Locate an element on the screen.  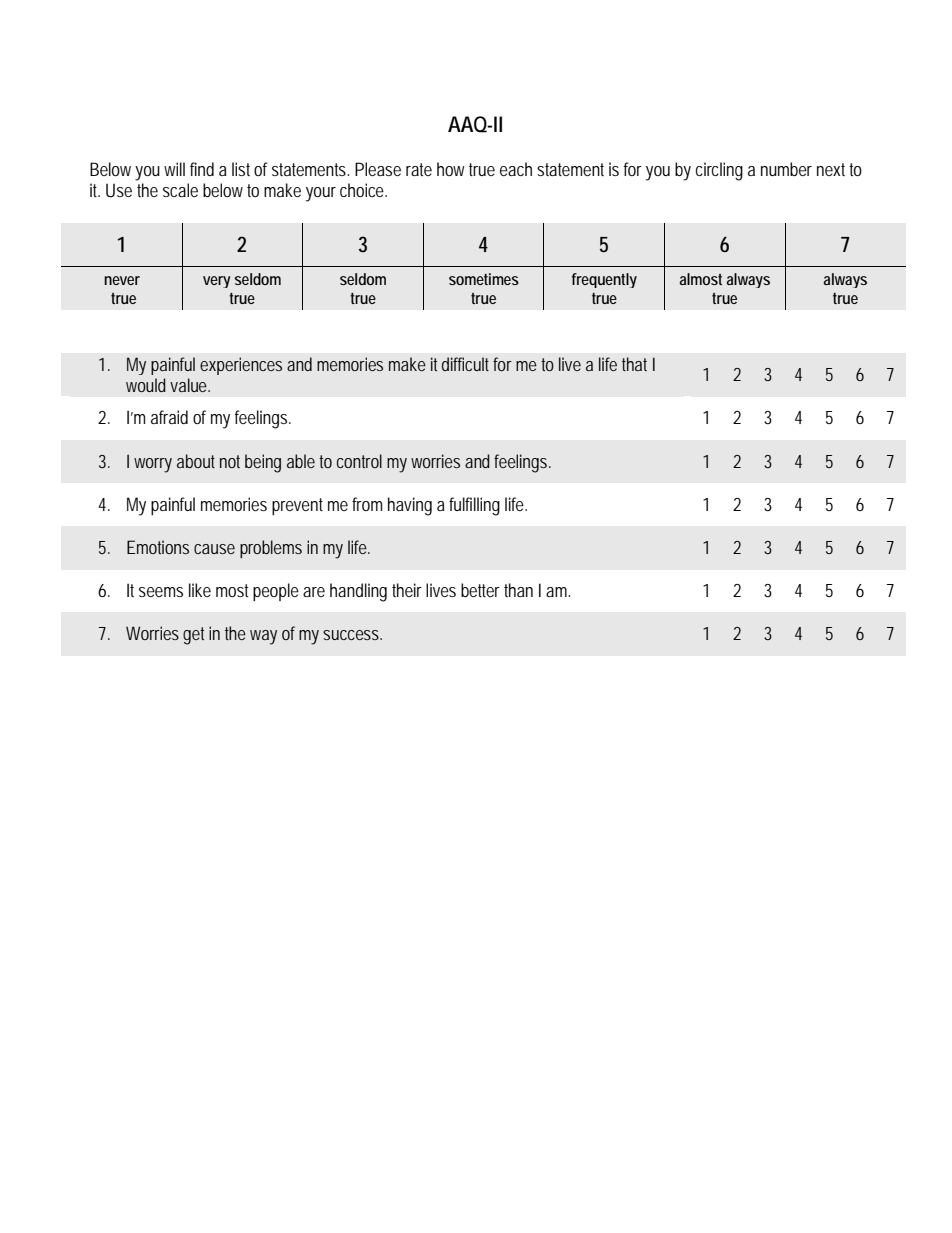
each is located at coordinates (516, 169).
